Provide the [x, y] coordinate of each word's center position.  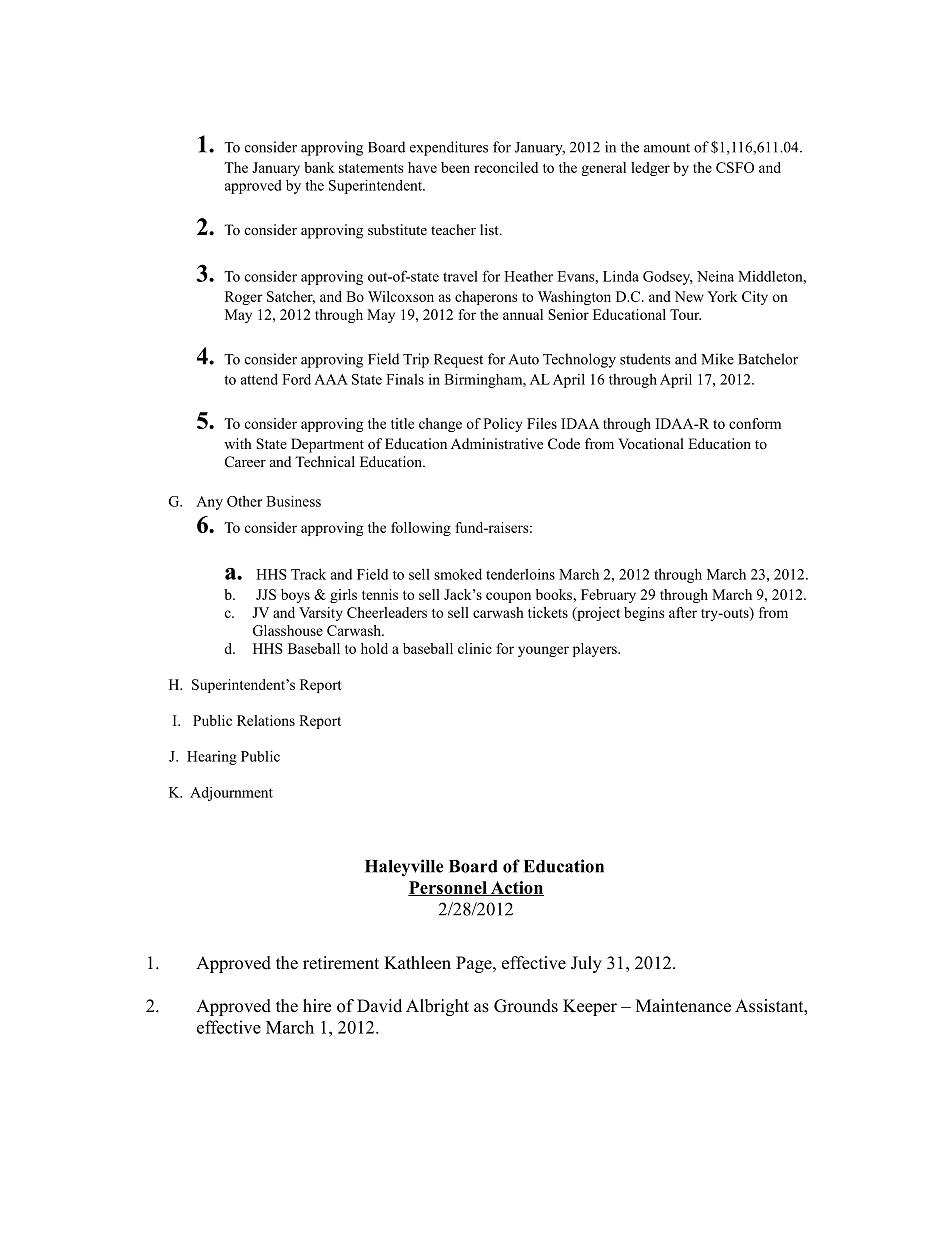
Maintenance [683, 1006]
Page [475, 964]
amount [667, 148]
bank [319, 167]
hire [317, 1006]
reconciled [506, 167]
